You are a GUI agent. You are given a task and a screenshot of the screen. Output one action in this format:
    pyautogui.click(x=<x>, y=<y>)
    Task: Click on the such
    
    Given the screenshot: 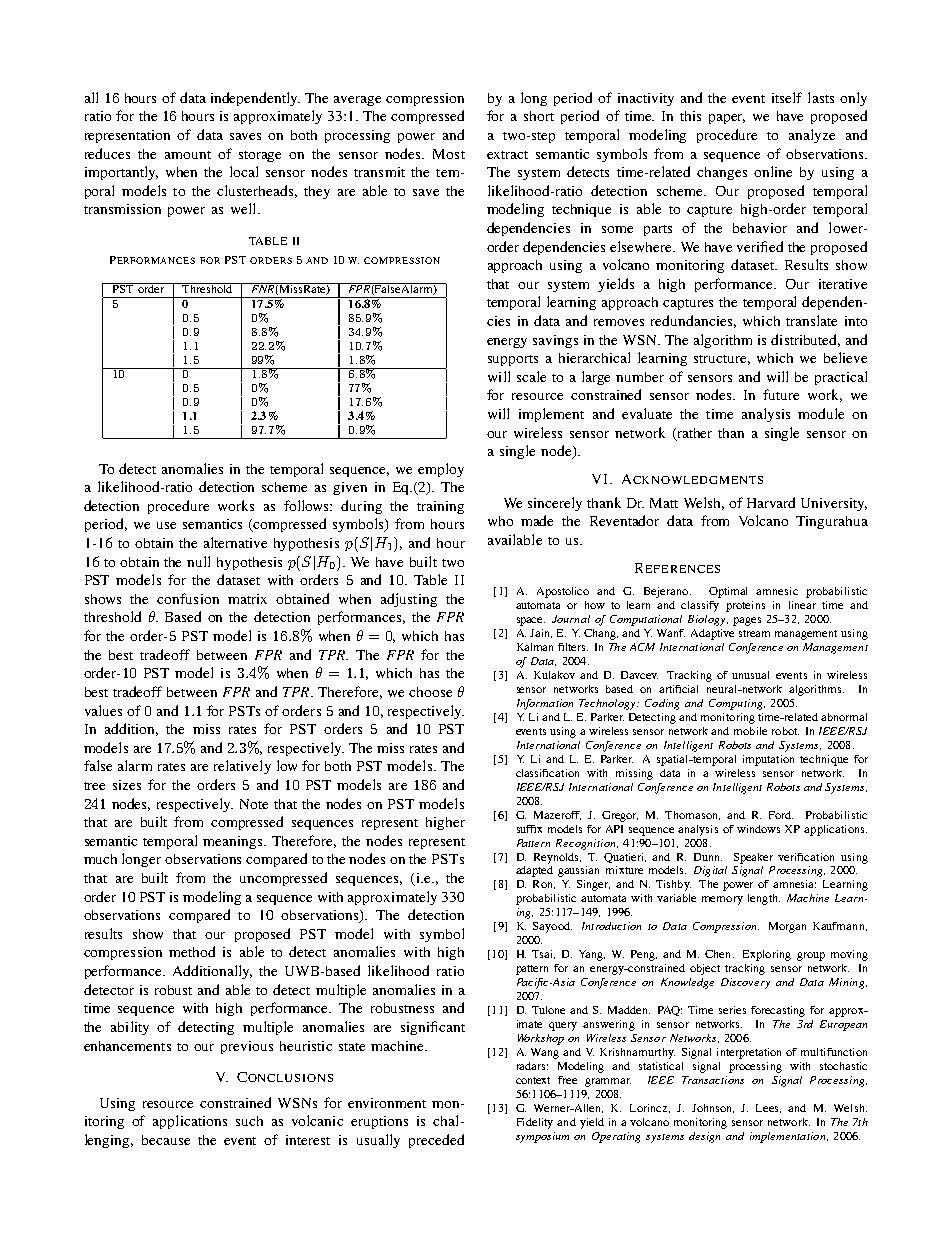 What is the action you would take?
    pyautogui.click(x=249, y=1121)
